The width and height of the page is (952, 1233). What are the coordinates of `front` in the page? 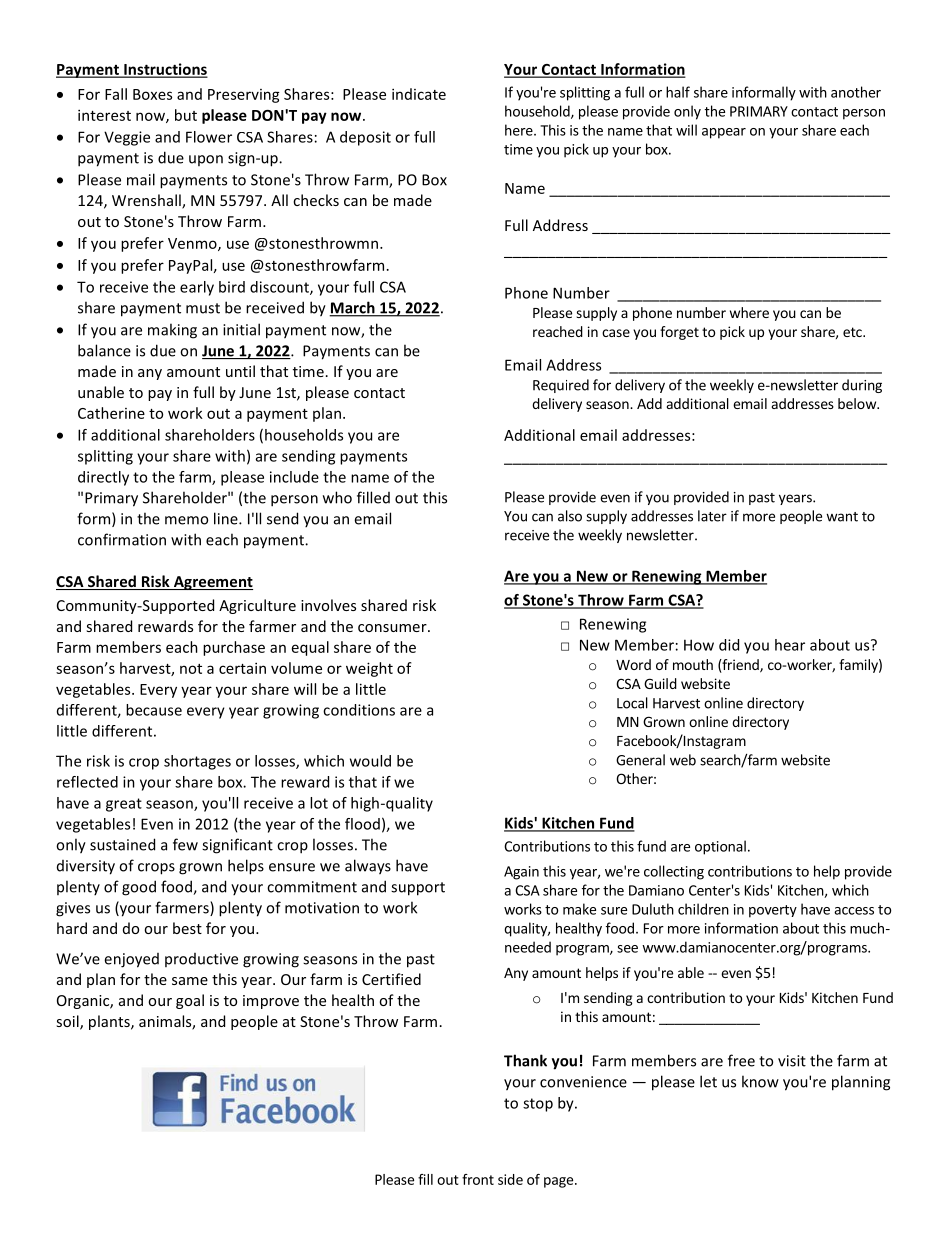 It's located at (478, 1179).
